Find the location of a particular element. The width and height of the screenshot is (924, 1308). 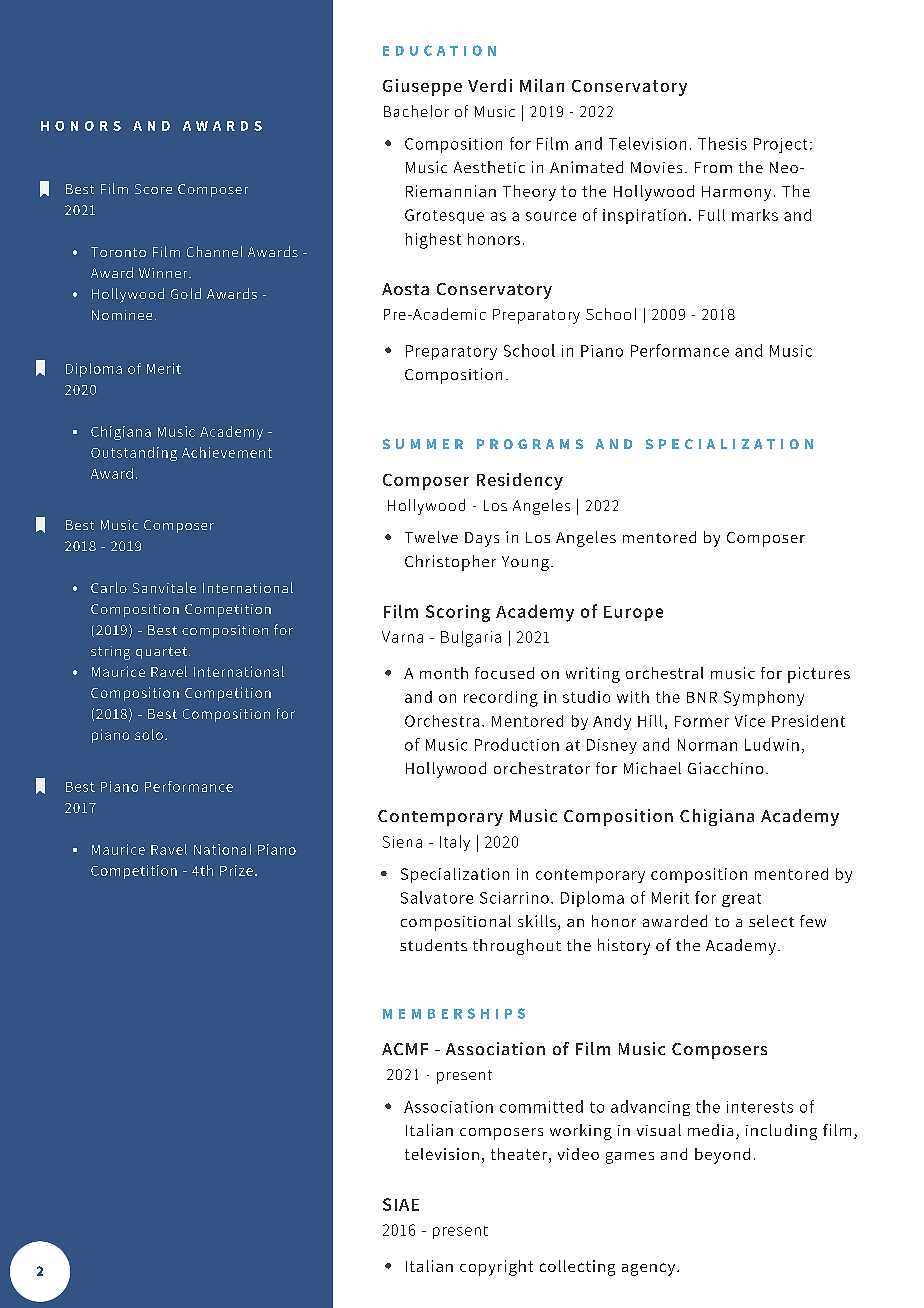

Gold is located at coordinates (186, 293).
